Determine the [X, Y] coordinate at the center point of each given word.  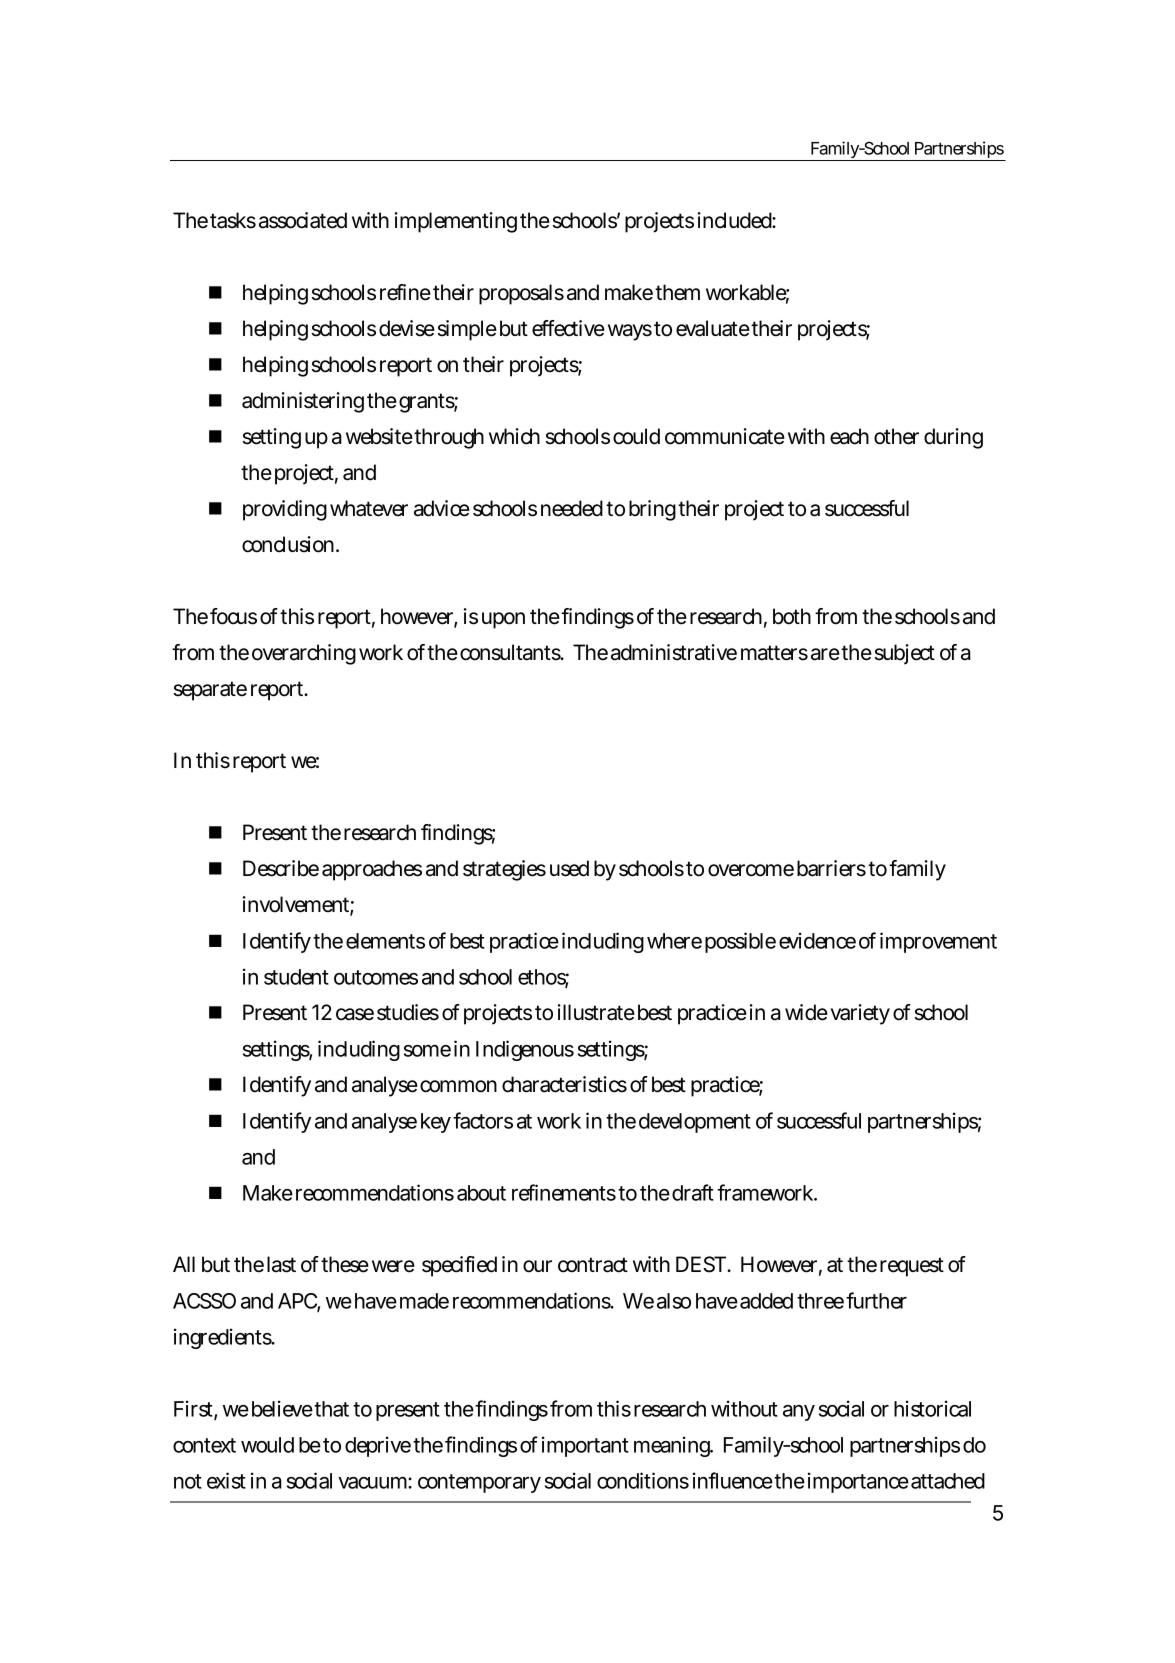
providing [285, 510]
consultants [512, 652]
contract [593, 1265]
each [849, 436]
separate [210, 691]
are [826, 654]
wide [806, 1012]
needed [574, 508]
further [876, 1300]
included [737, 220]
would [267, 1445]
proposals [521, 294]
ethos [543, 978]
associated [303, 220]
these [345, 1264]
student [296, 977]
